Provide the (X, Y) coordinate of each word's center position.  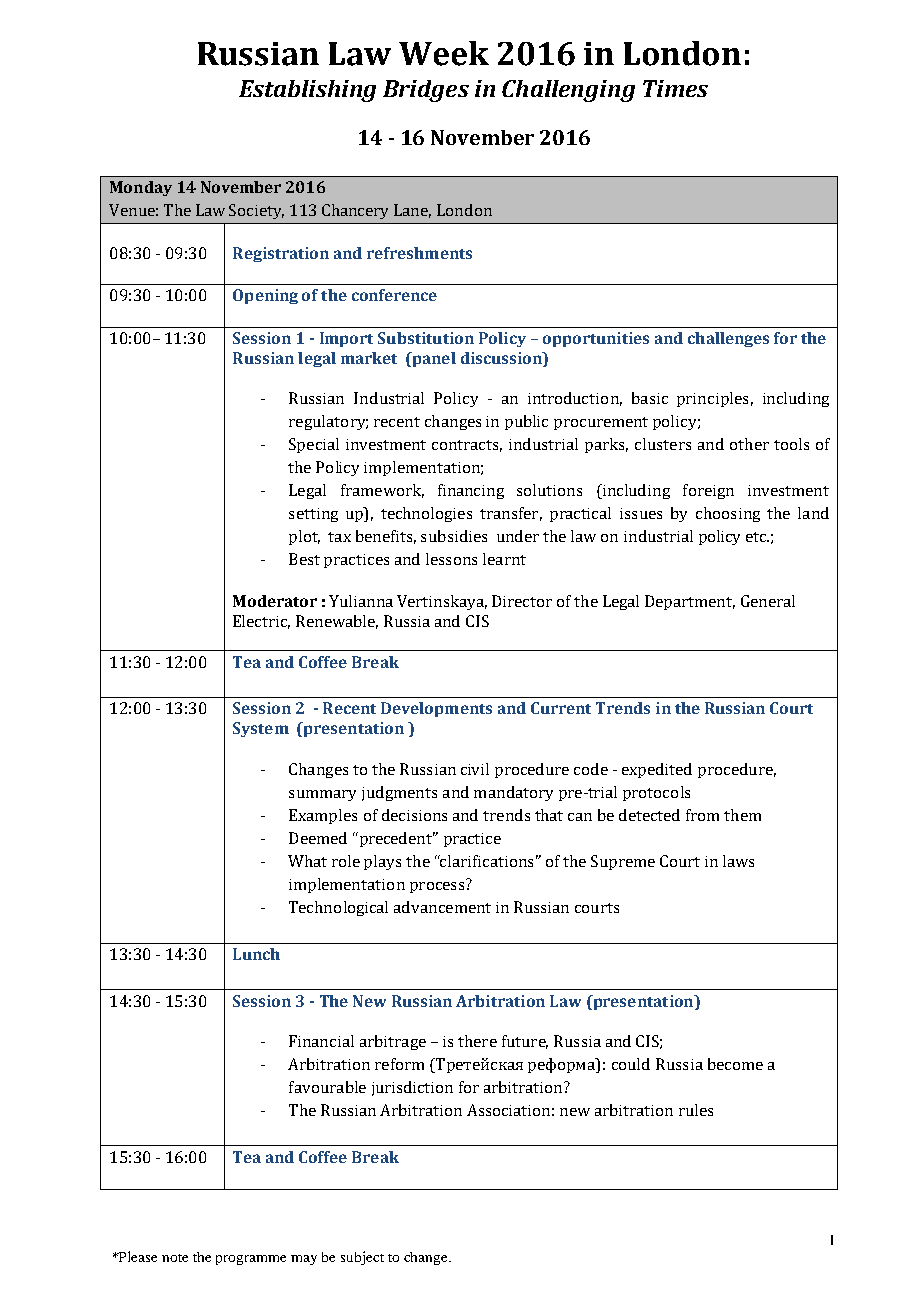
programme (251, 1260)
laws (738, 861)
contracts (467, 446)
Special (314, 445)
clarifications (486, 861)
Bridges (426, 91)
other (749, 444)
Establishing (307, 91)
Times (675, 88)
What (307, 861)
